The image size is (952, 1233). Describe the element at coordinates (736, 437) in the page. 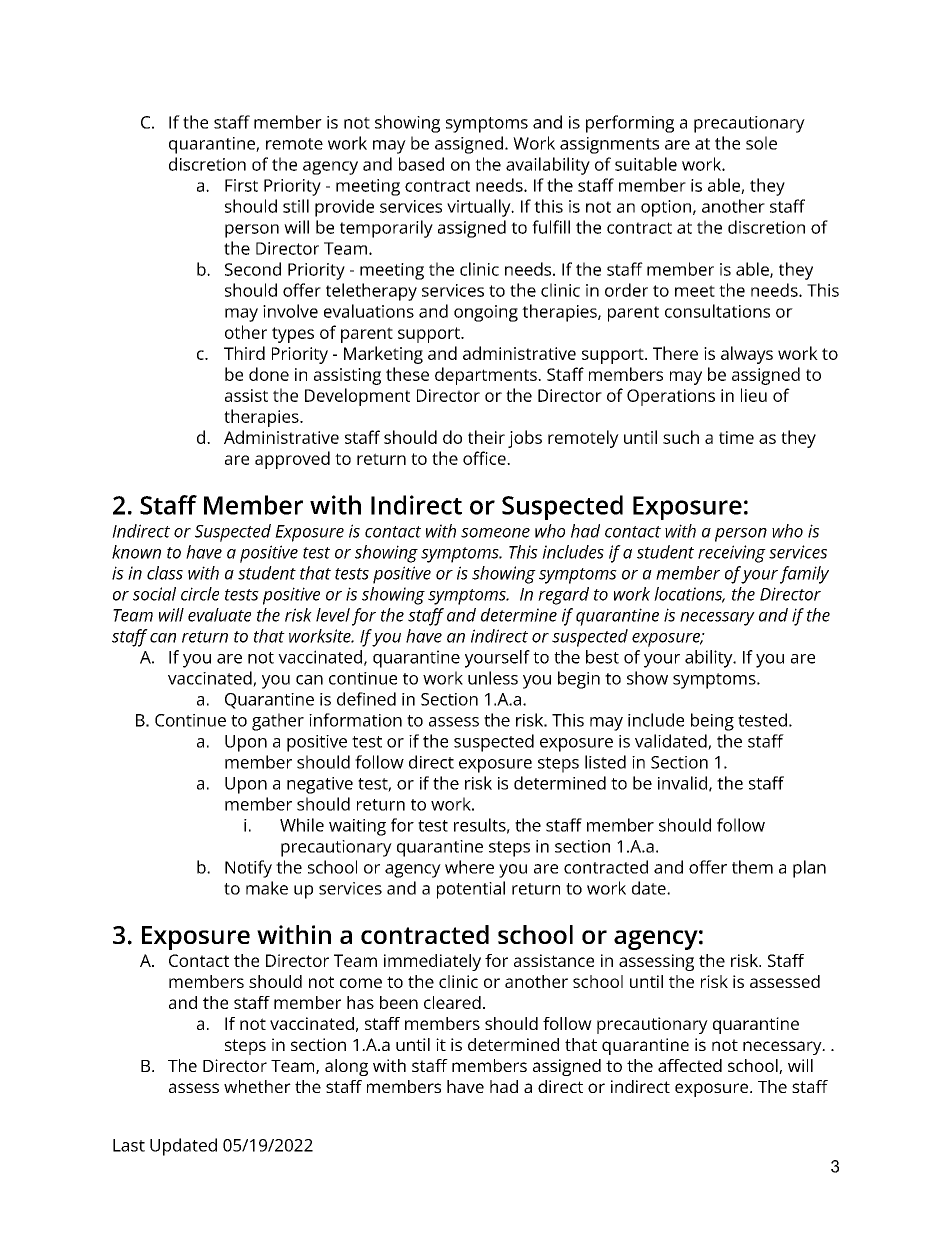

I see `time` at that location.
